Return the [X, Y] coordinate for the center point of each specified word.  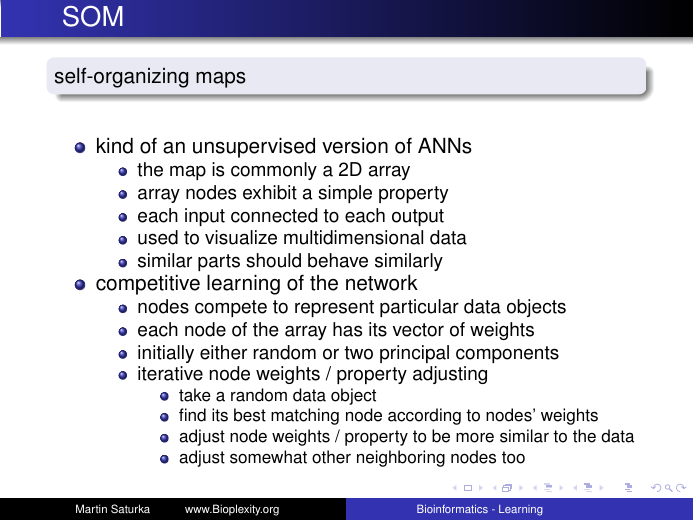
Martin [91, 509]
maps [221, 80]
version [355, 145]
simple [345, 194]
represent [334, 308]
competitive [148, 284]
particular [419, 308]
